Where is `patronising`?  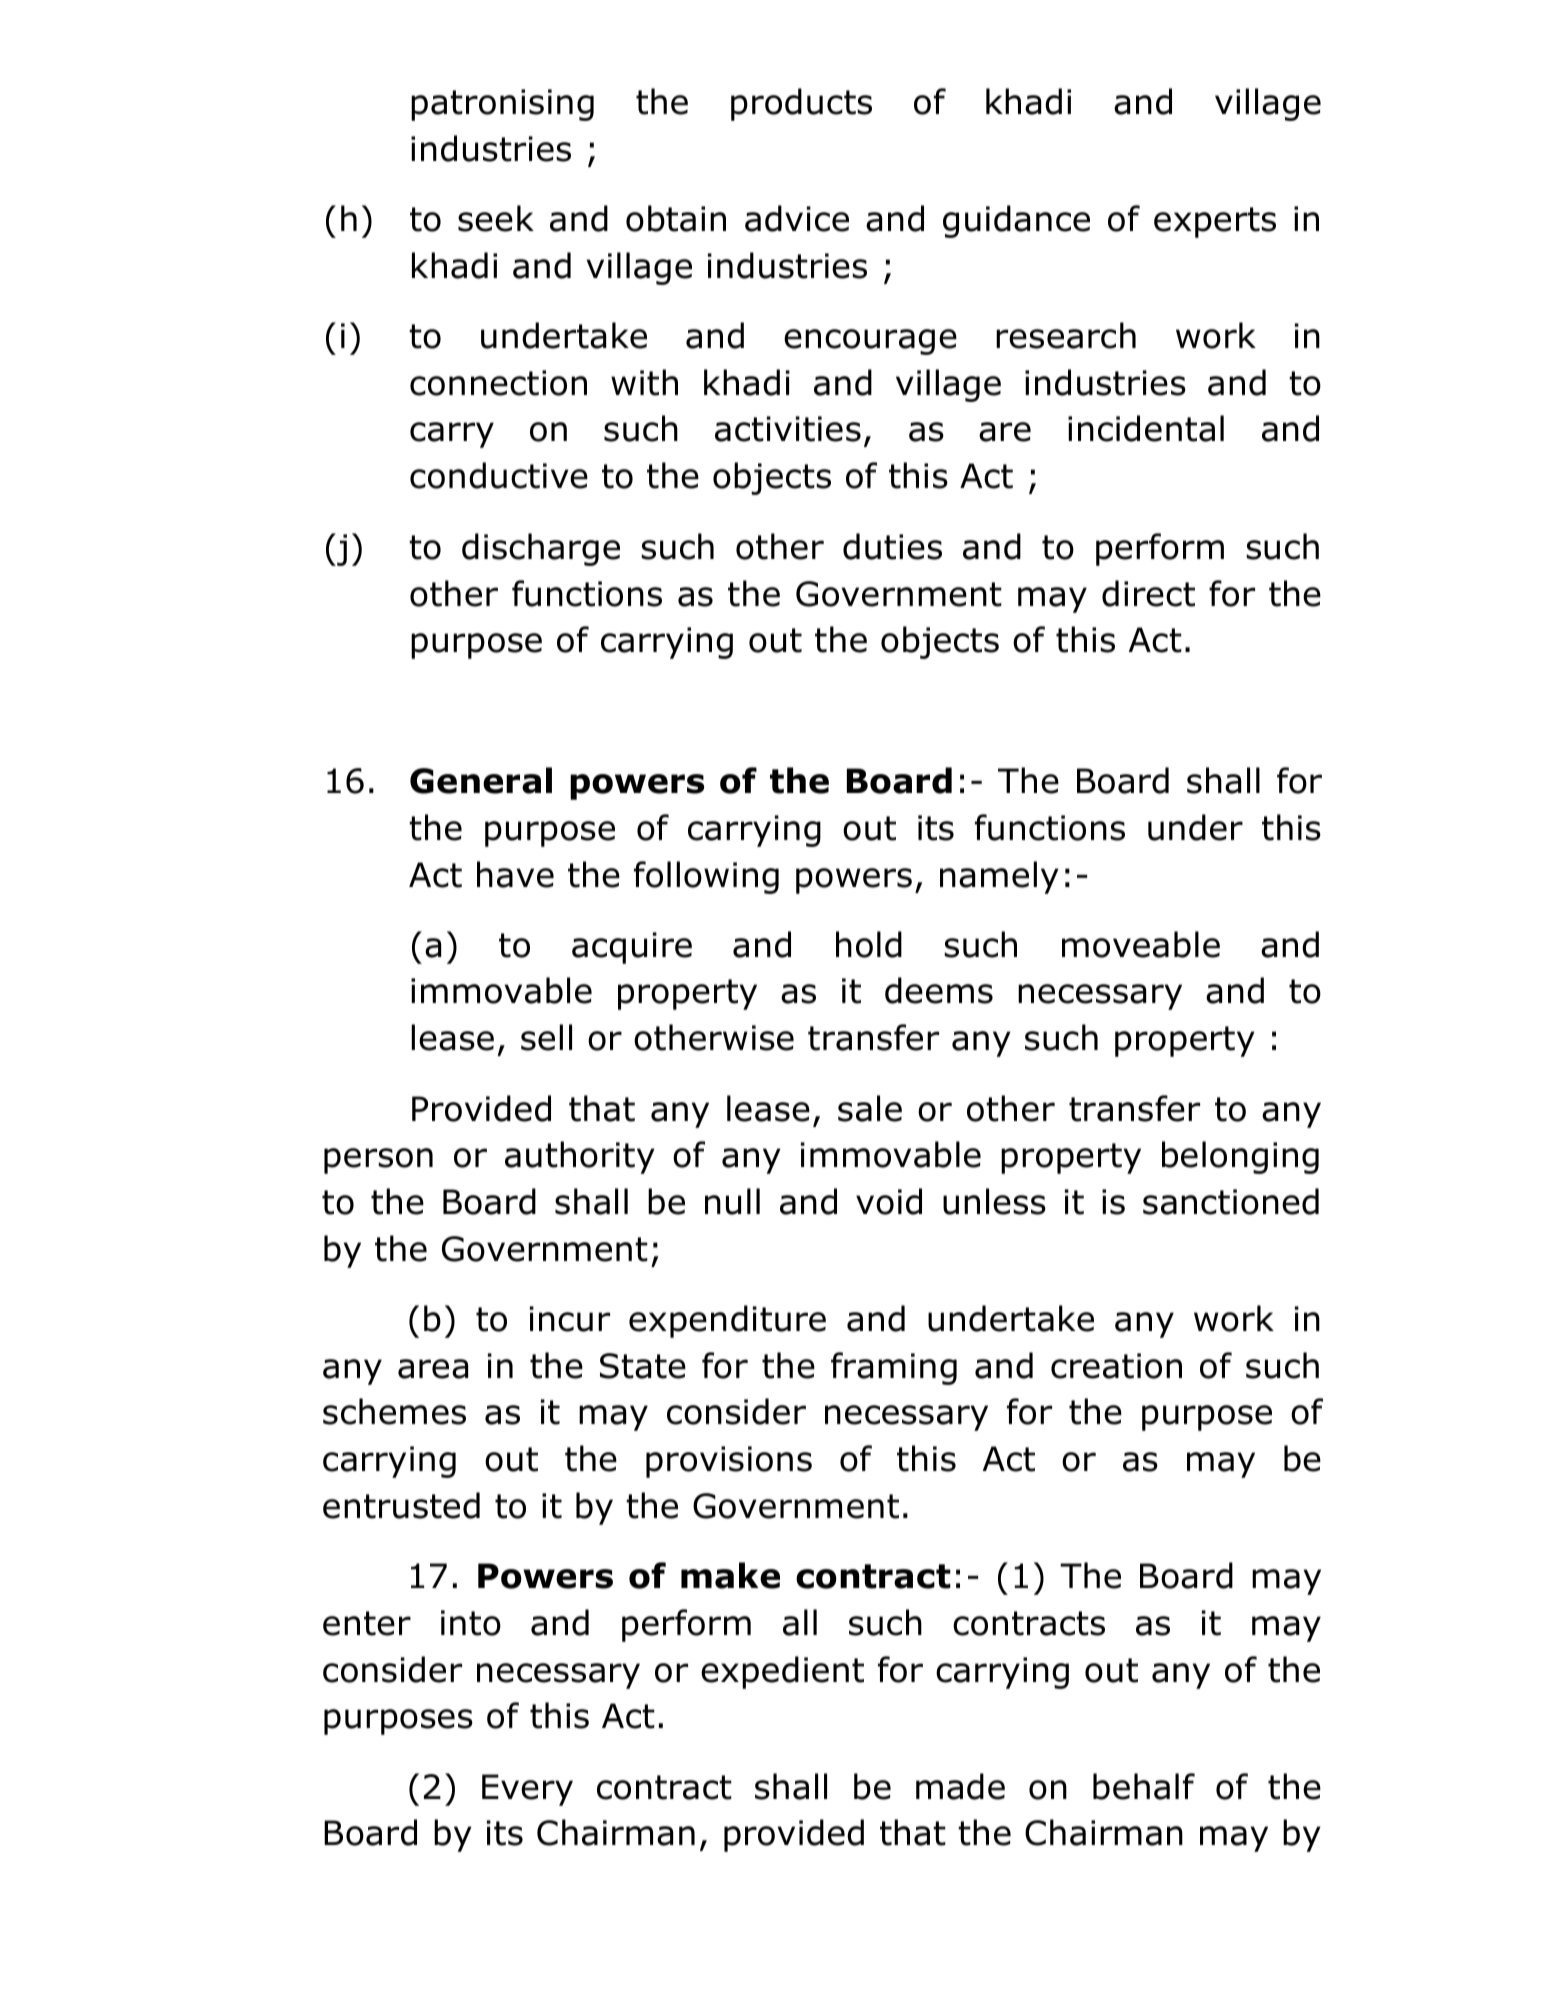 patronising is located at coordinates (502, 105).
